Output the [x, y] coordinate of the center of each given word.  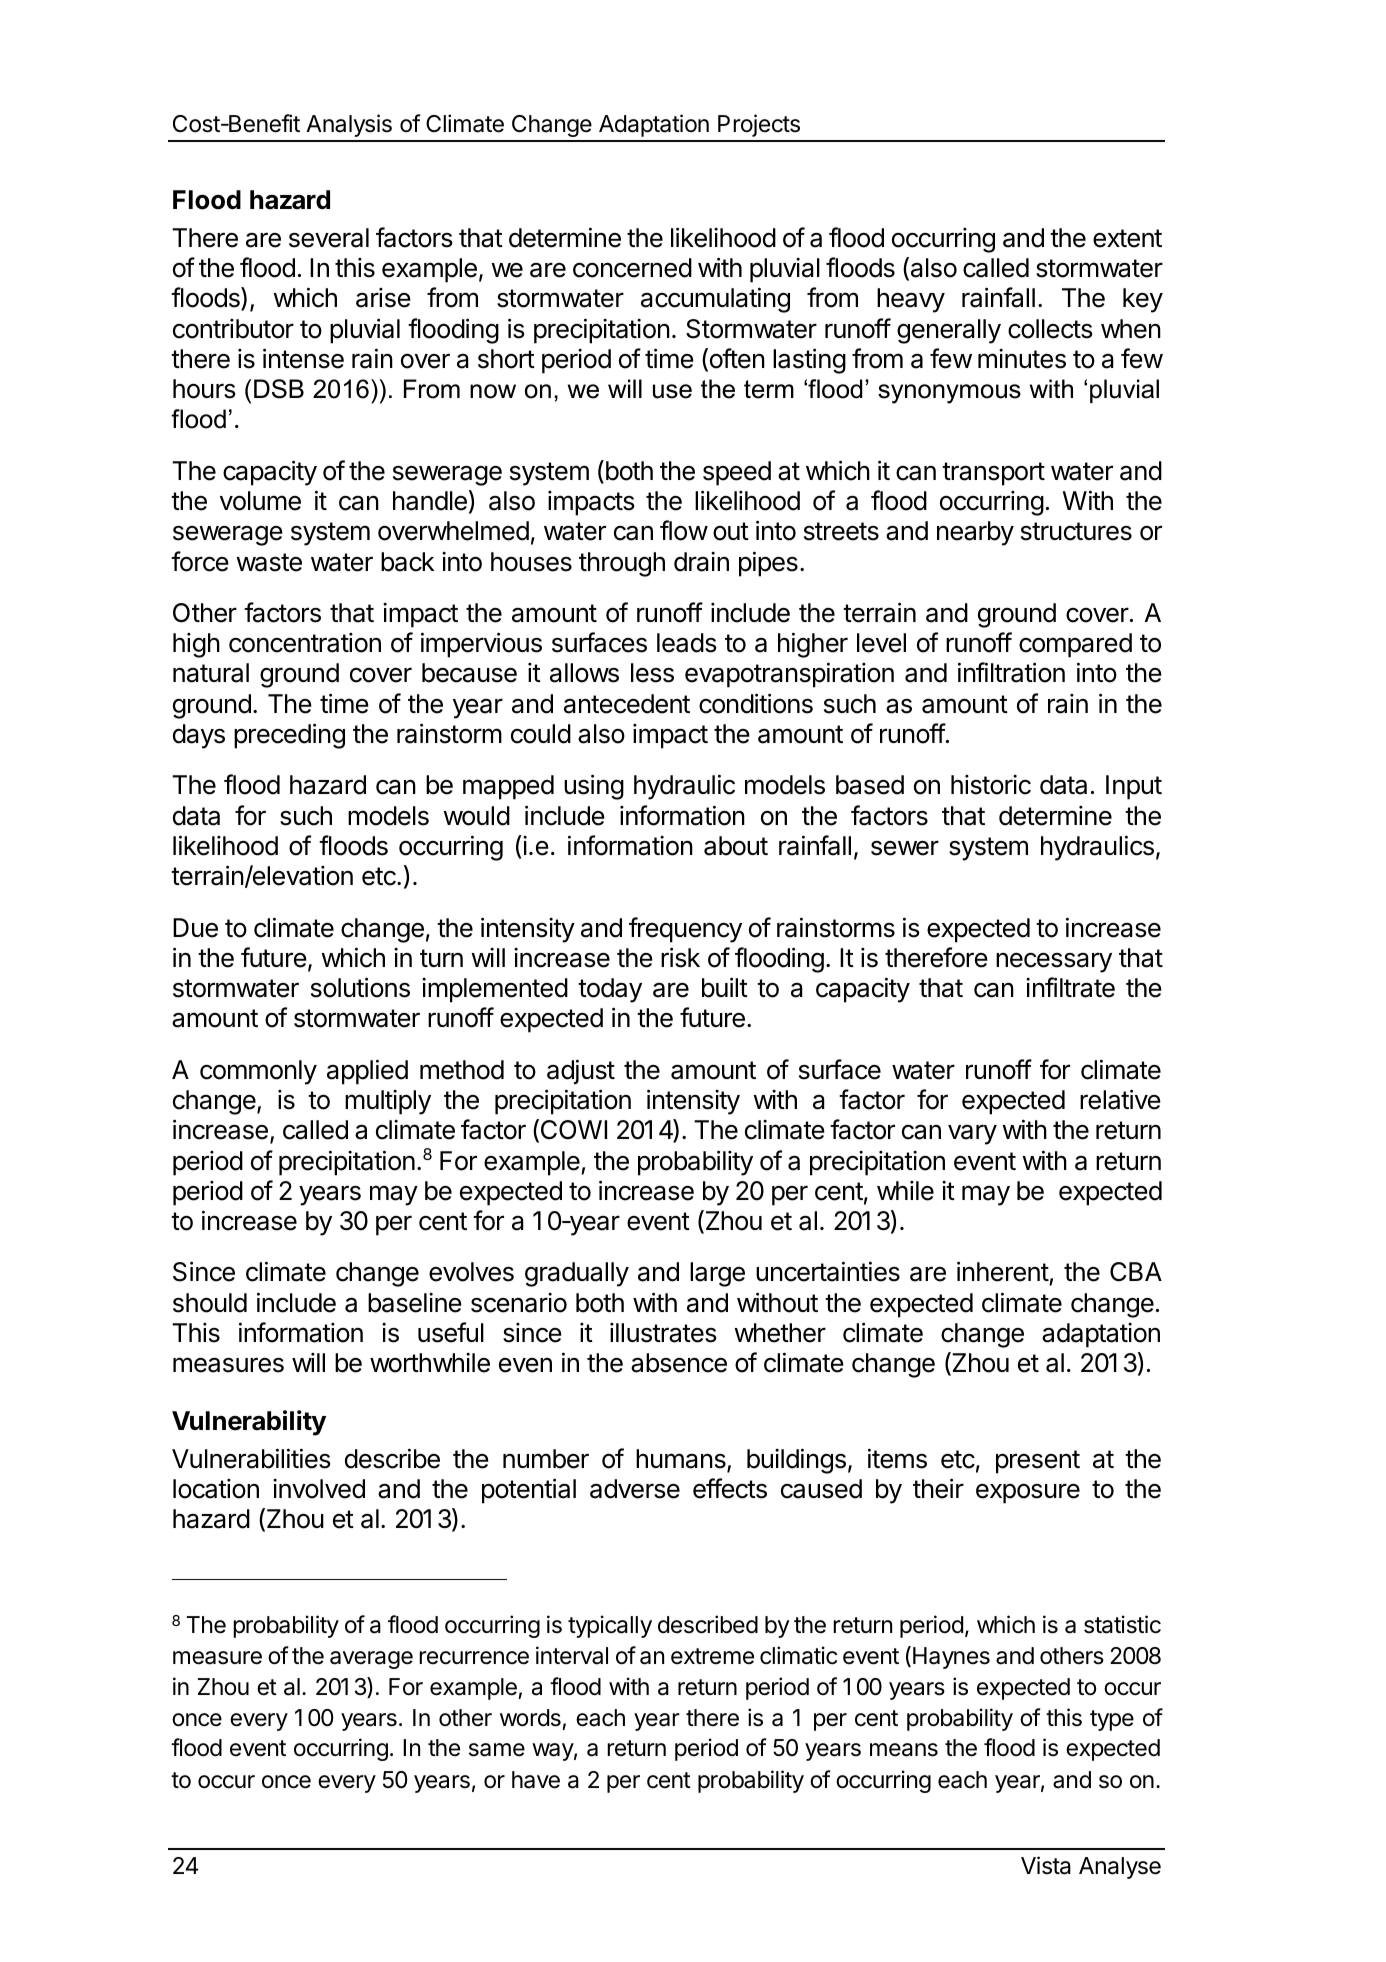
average [371, 1660]
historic [991, 785]
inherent [1003, 1273]
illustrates [663, 1333]
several [329, 238]
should [210, 1303]
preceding [289, 736]
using [594, 787]
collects [1050, 329]
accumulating [715, 300]
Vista [1046, 1865]
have [536, 1780]
